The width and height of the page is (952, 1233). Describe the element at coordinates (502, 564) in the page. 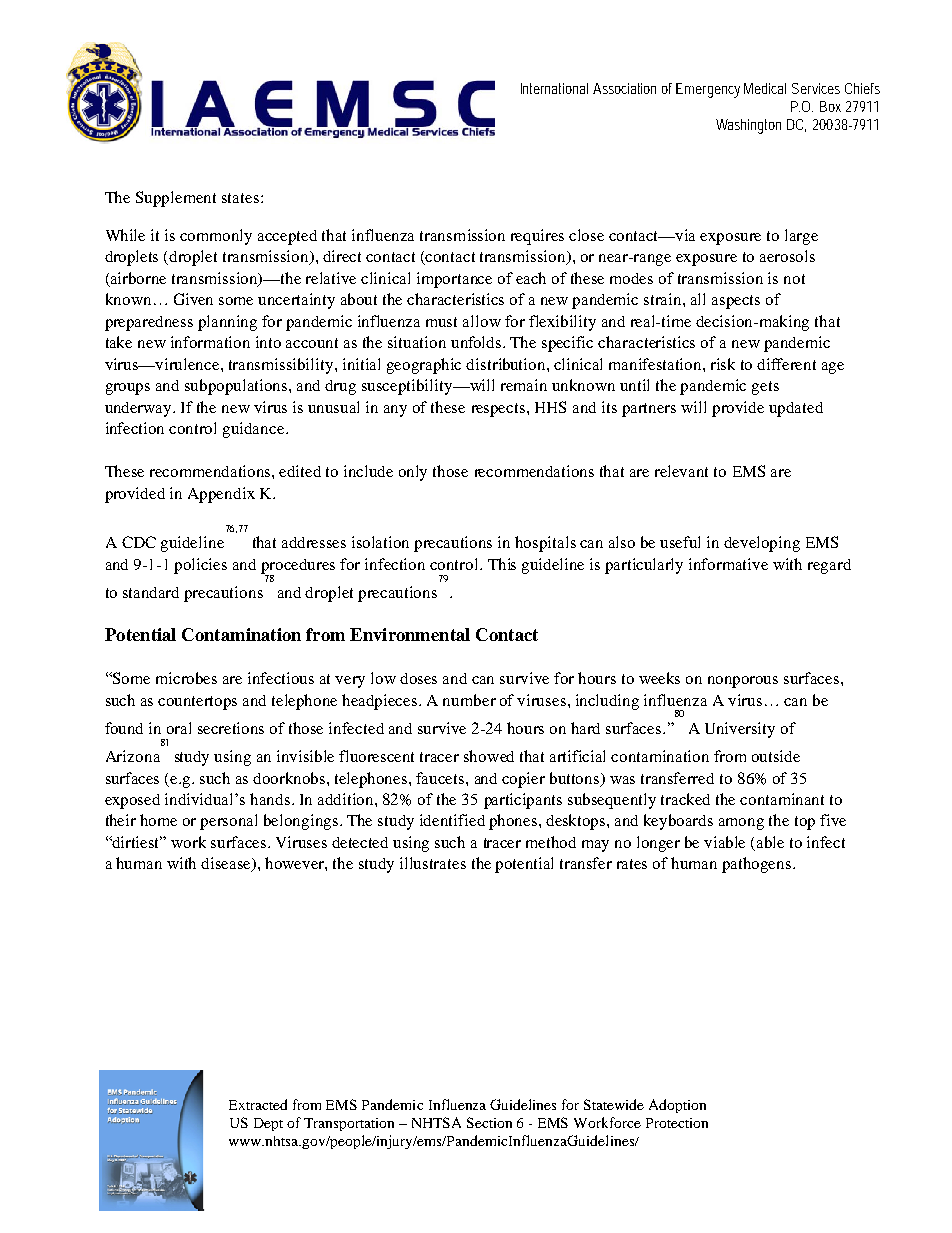

I see `This` at that location.
